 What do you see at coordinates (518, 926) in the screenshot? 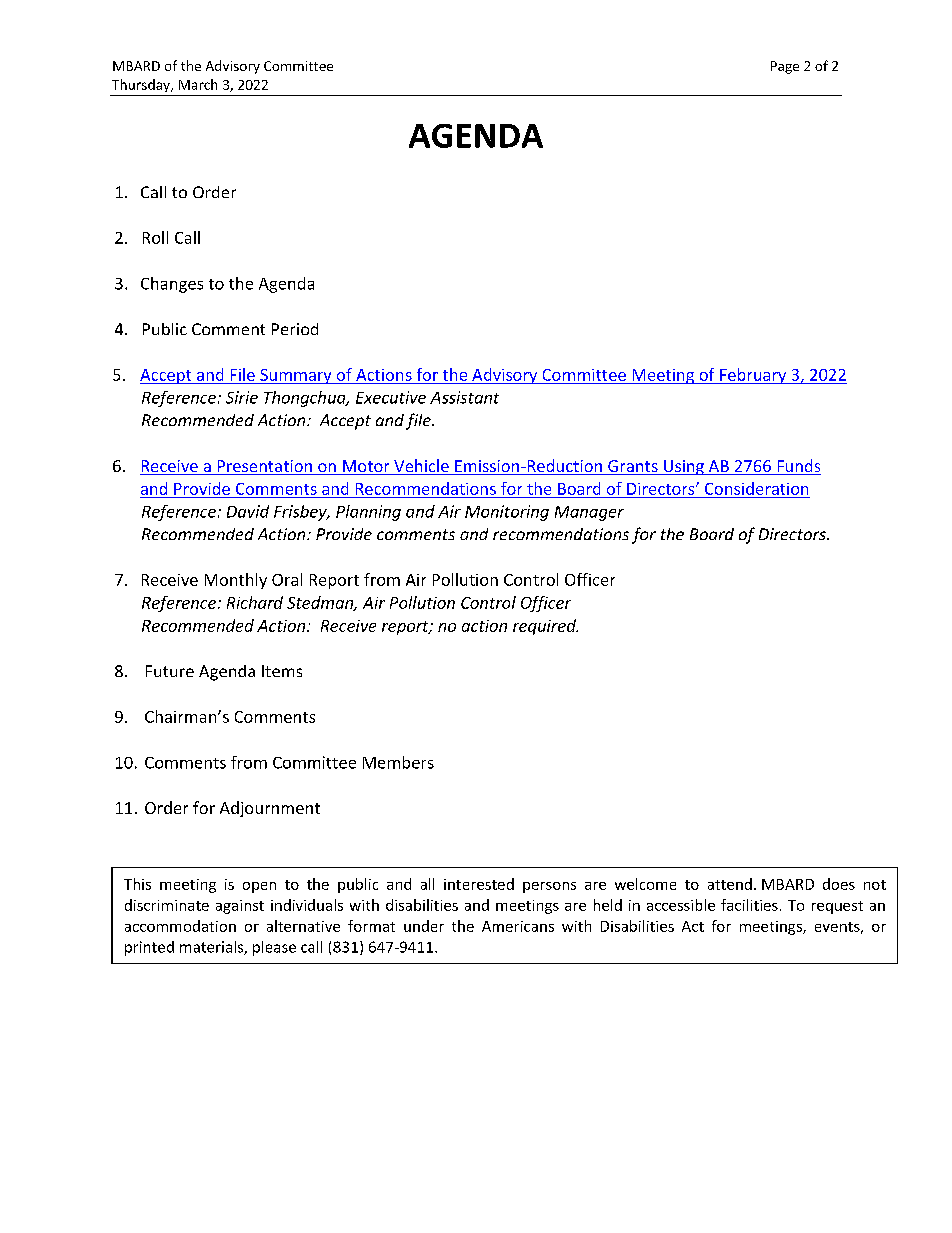
I see `Americans` at bounding box center [518, 926].
